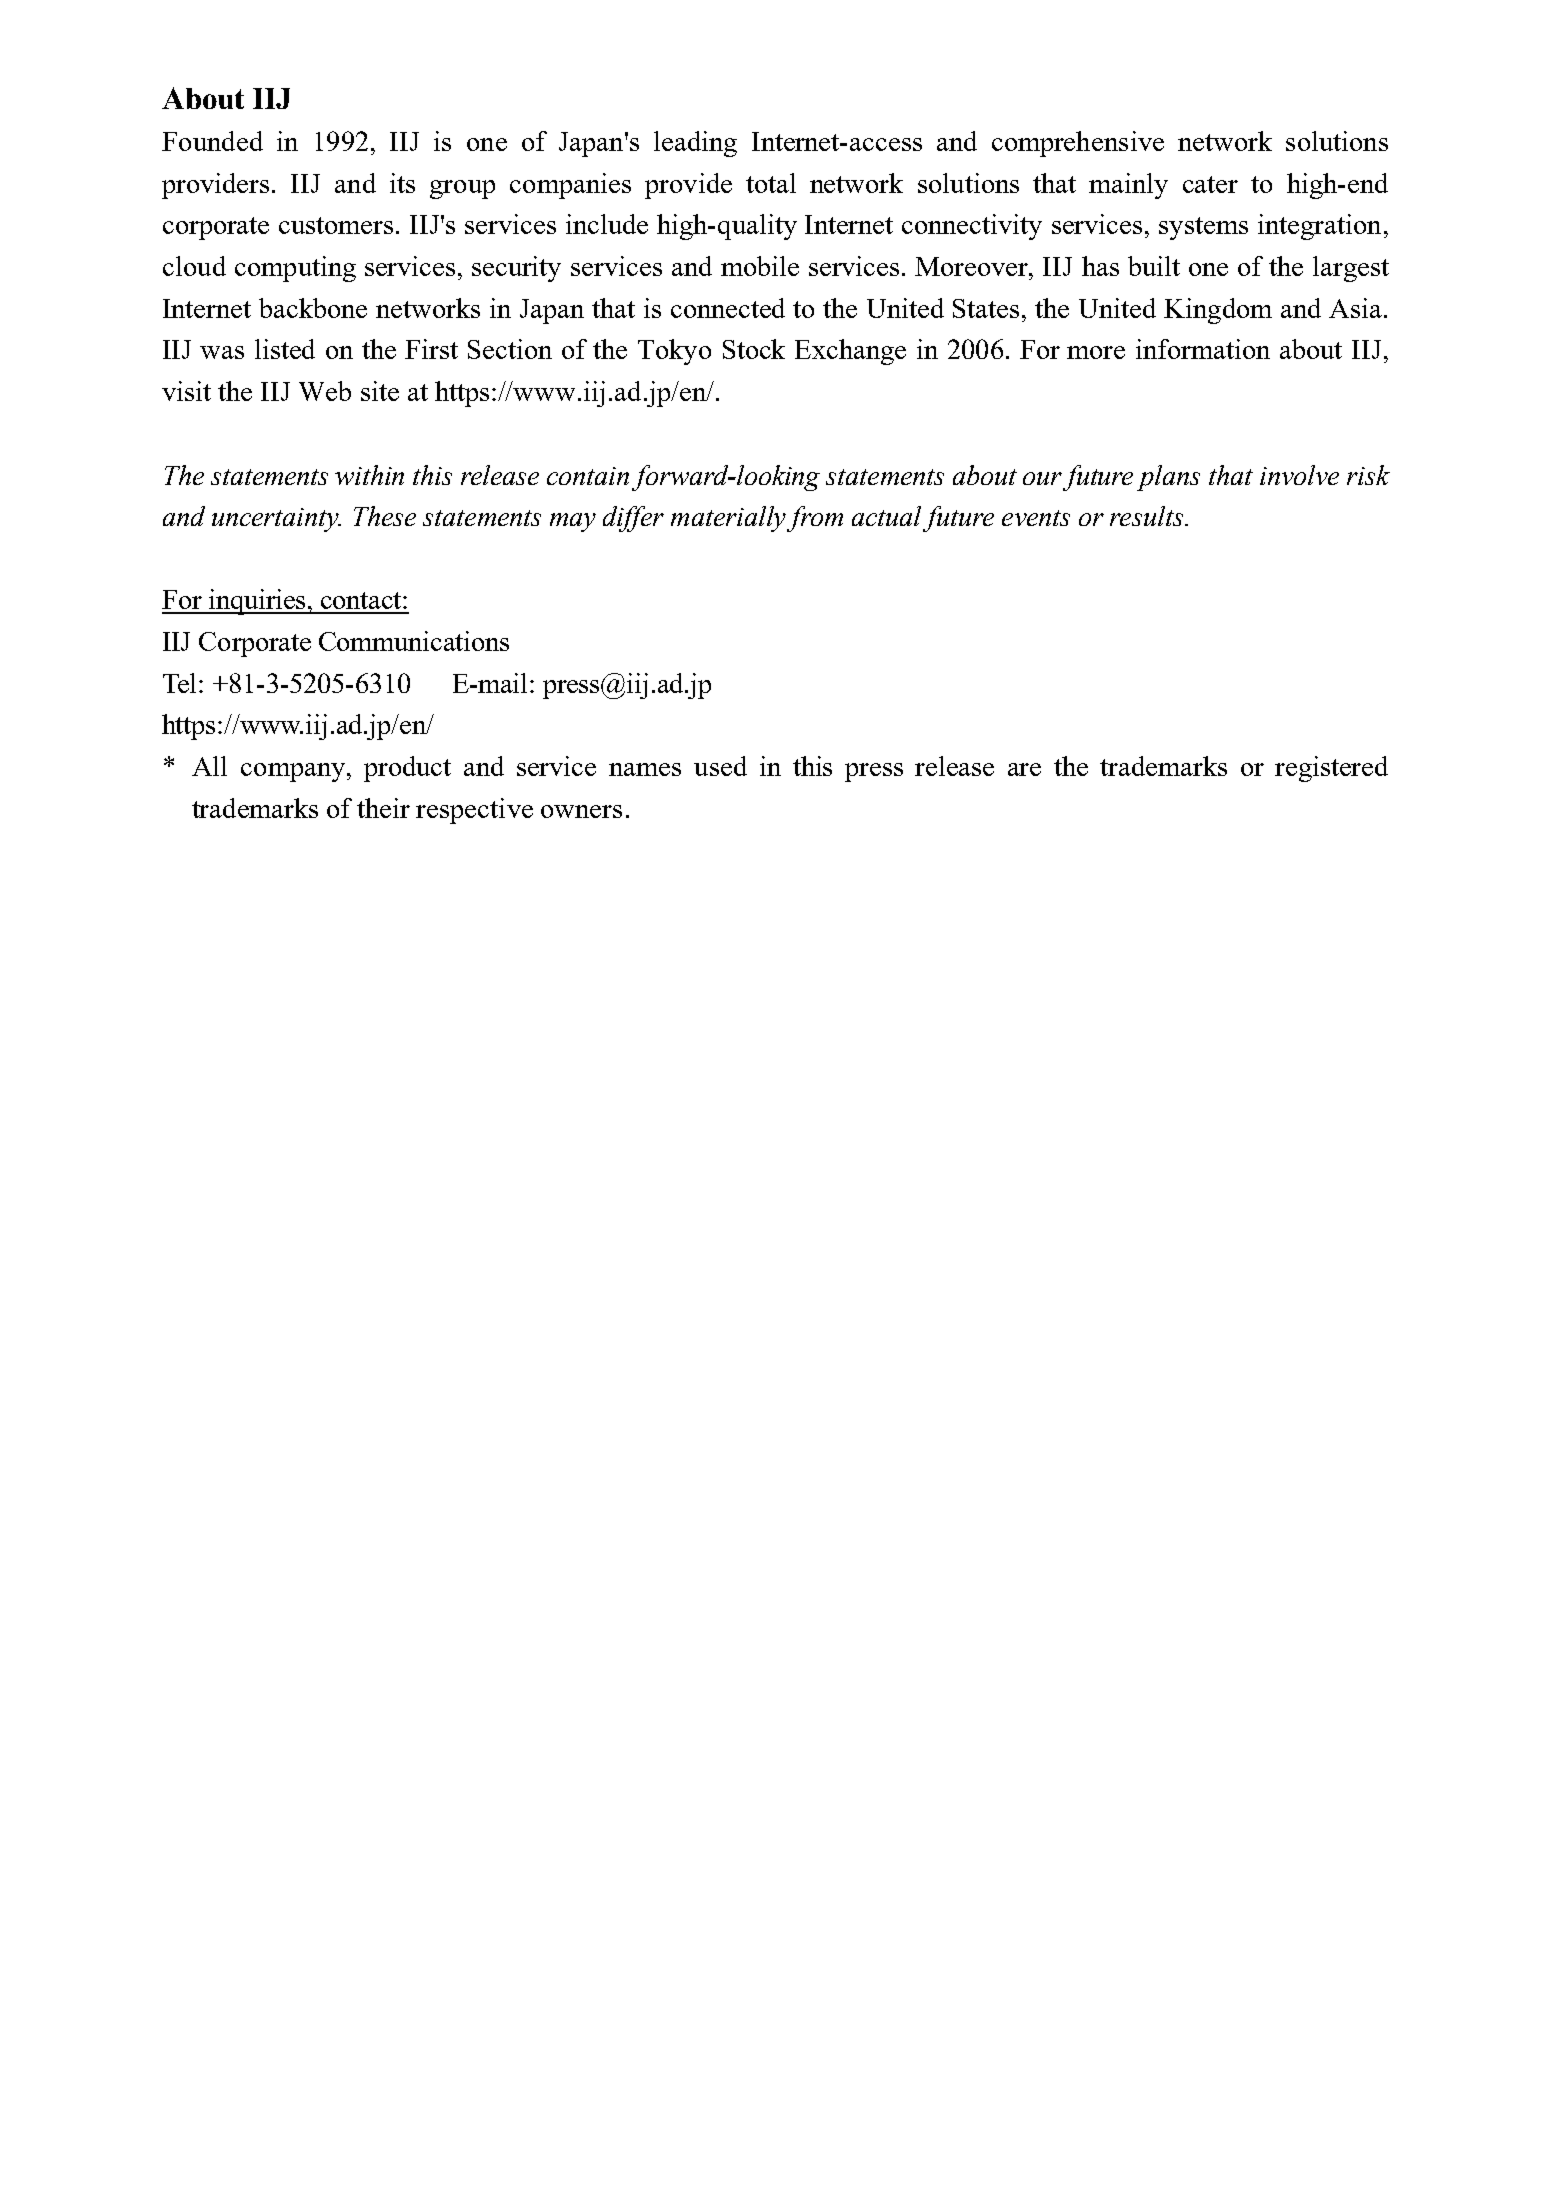 This image has height=2194, width=1551. Describe the element at coordinates (1168, 478) in the image. I see `plans` at that location.
